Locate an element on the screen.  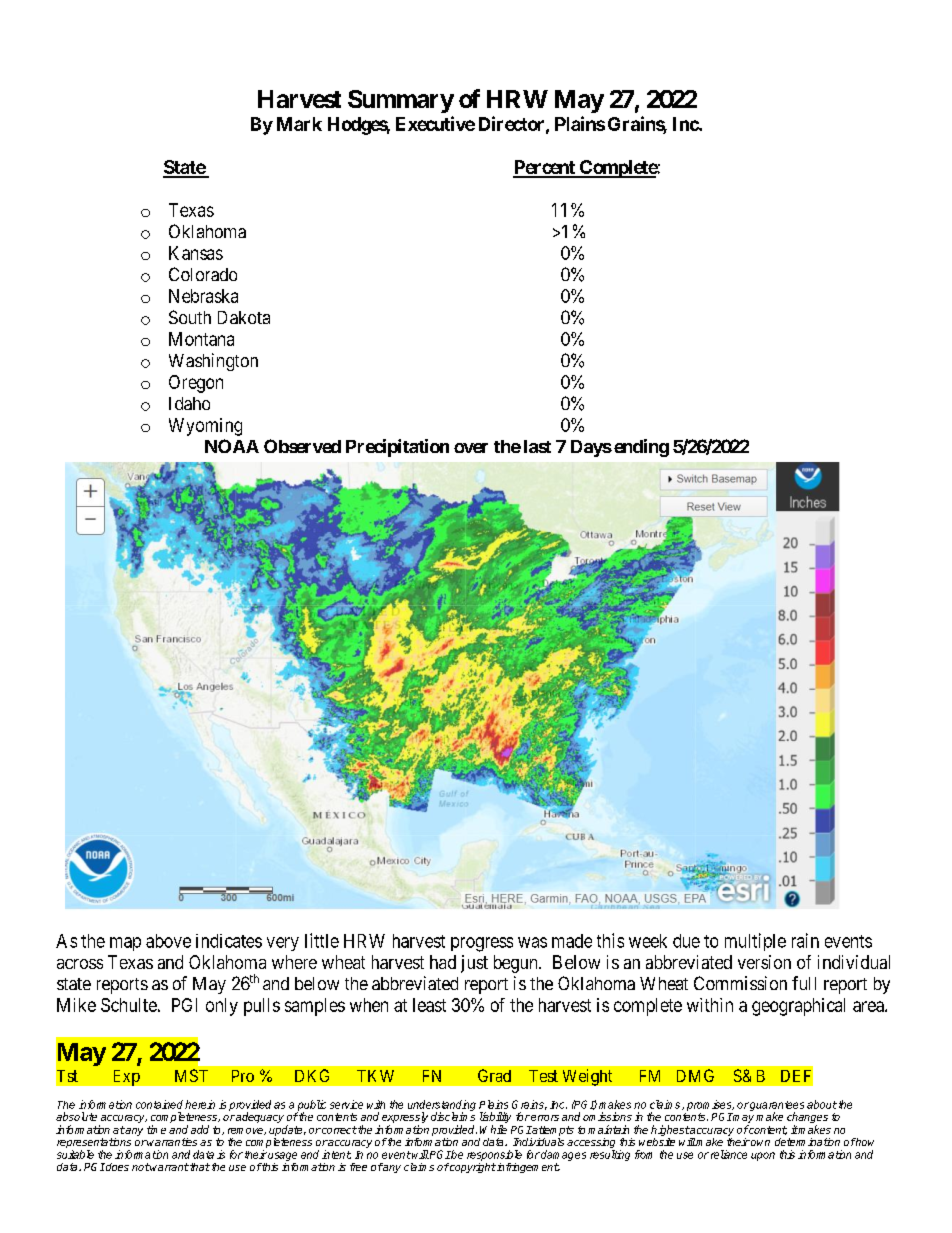
NOAA is located at coordinates (232, 446).
